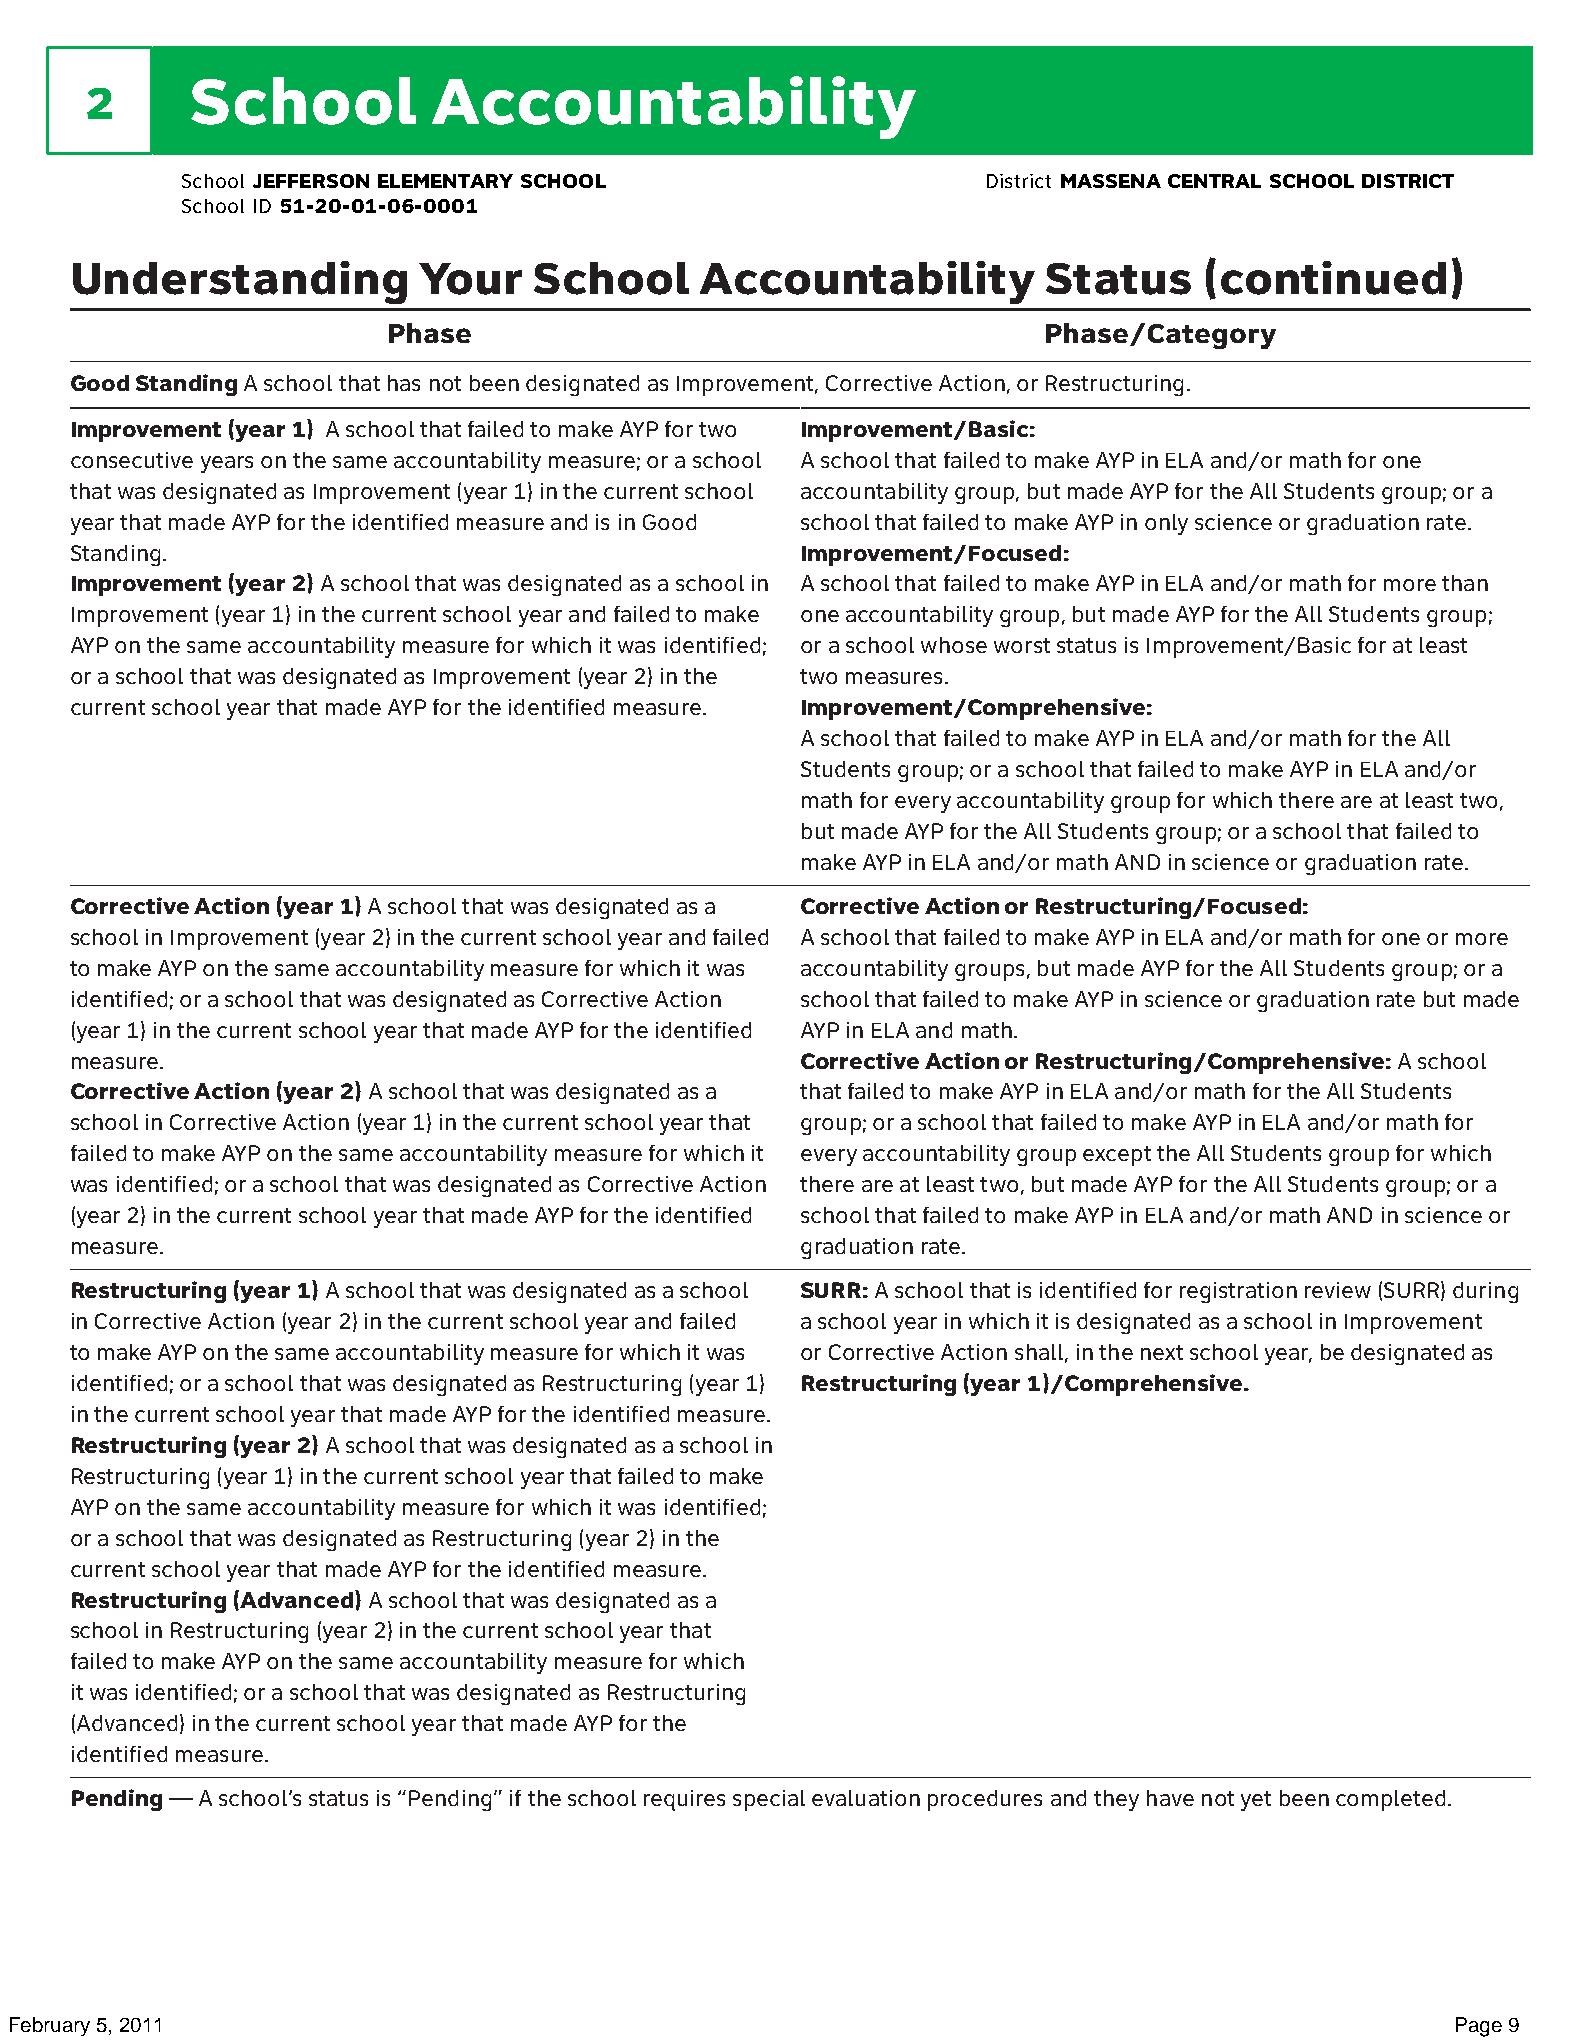  What do you see at coordinates (132, 460) in the screenshot?
I see `consecutive` at bounding box center [132, 460].
